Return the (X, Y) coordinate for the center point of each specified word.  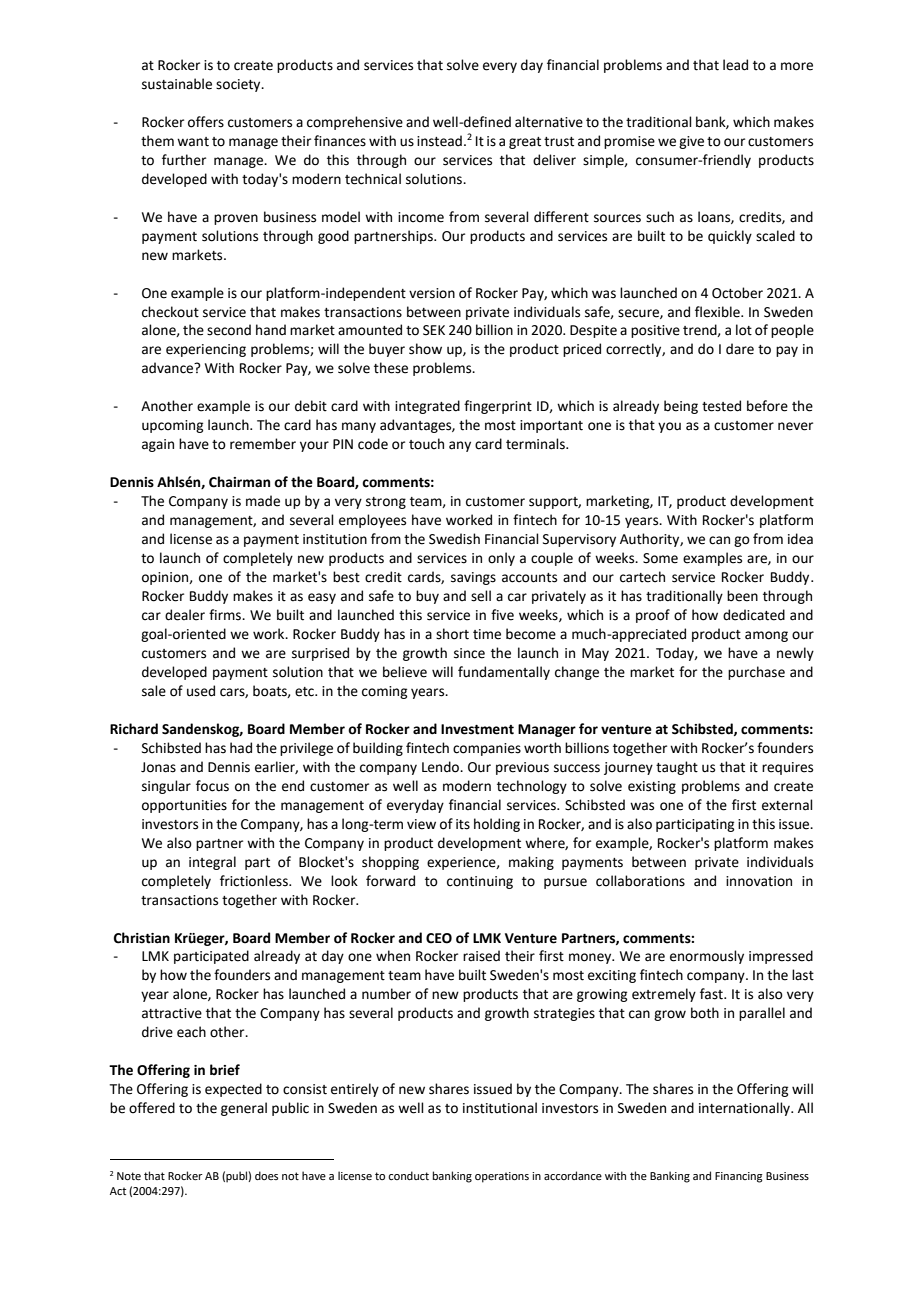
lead (735, 65)
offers (206, 122)
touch (426, 444)
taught (677, 768)
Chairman (239, 482)
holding (497, 825)
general (244, 1109)
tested (721, 406)
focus (212, 786)
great (525, 143)
